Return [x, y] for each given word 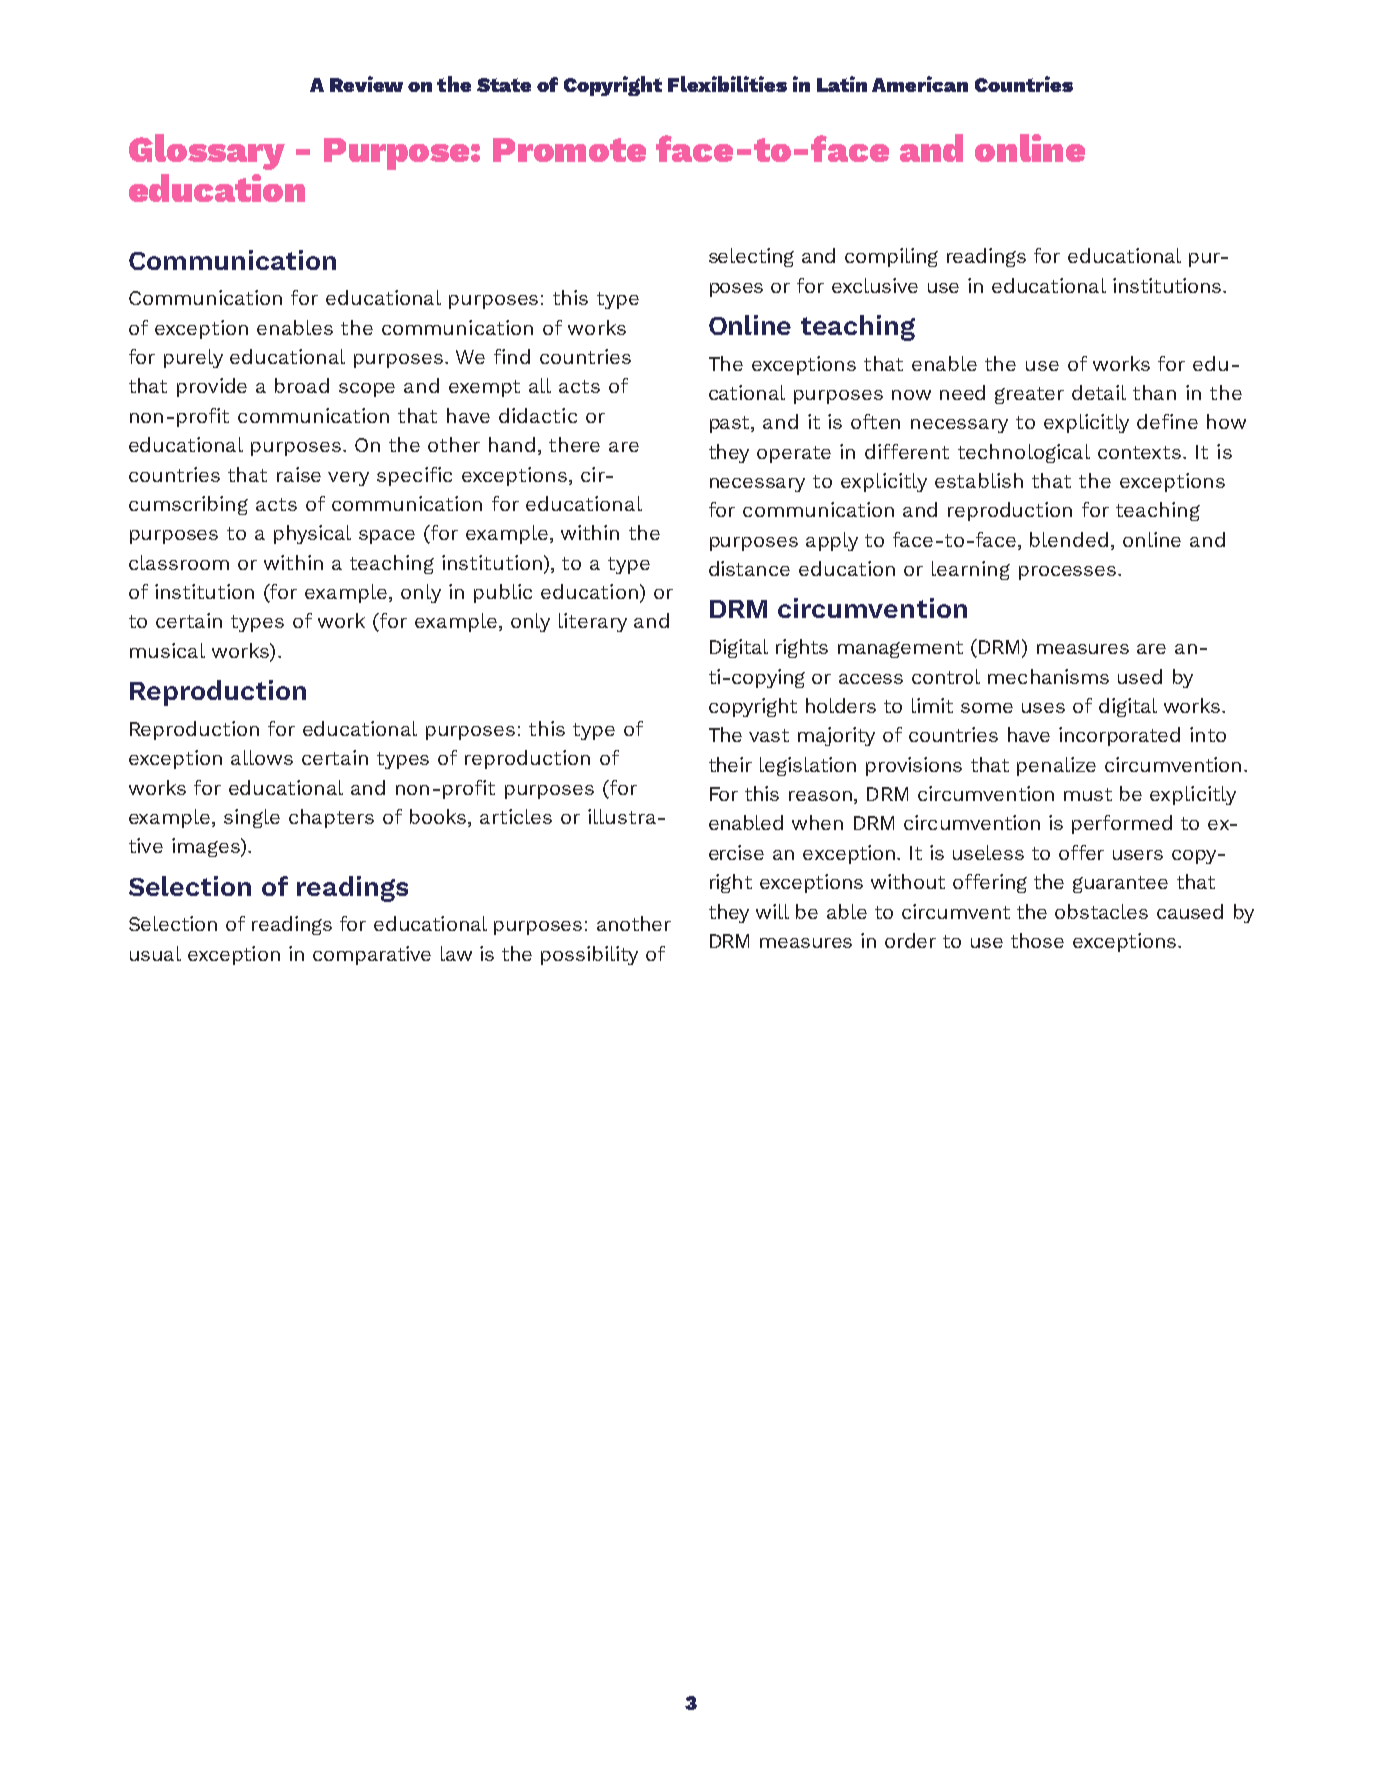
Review [366, 84]
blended [1069, 539]
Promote [569, 150]
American [920, 84]
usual [155, 953]
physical [312, 534]
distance [749, 568]
